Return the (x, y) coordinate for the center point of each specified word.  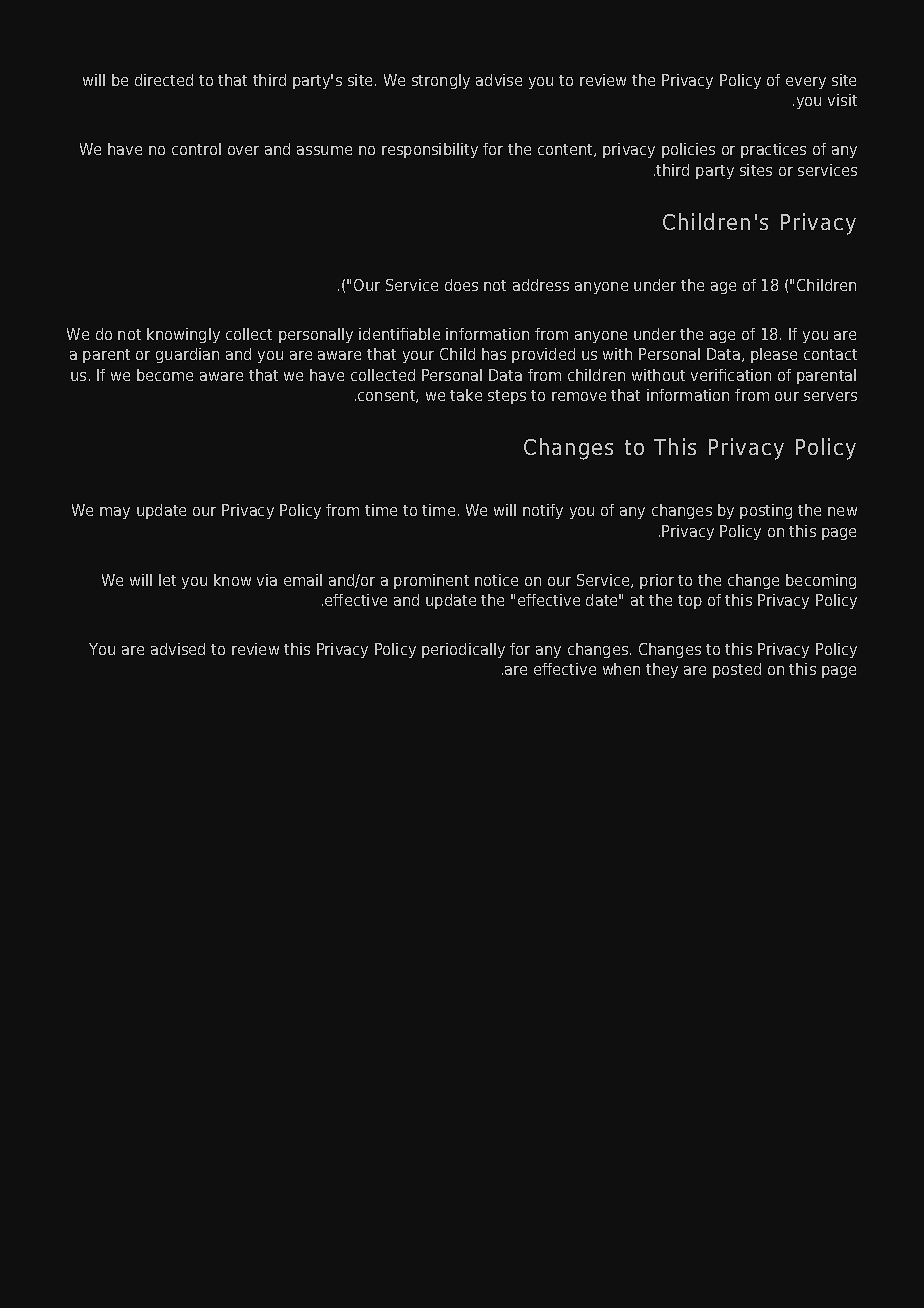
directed (164, 80)
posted (737, 670)
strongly (441, 81)
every (806, 83)
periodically (463, 650)
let (167, 580)
